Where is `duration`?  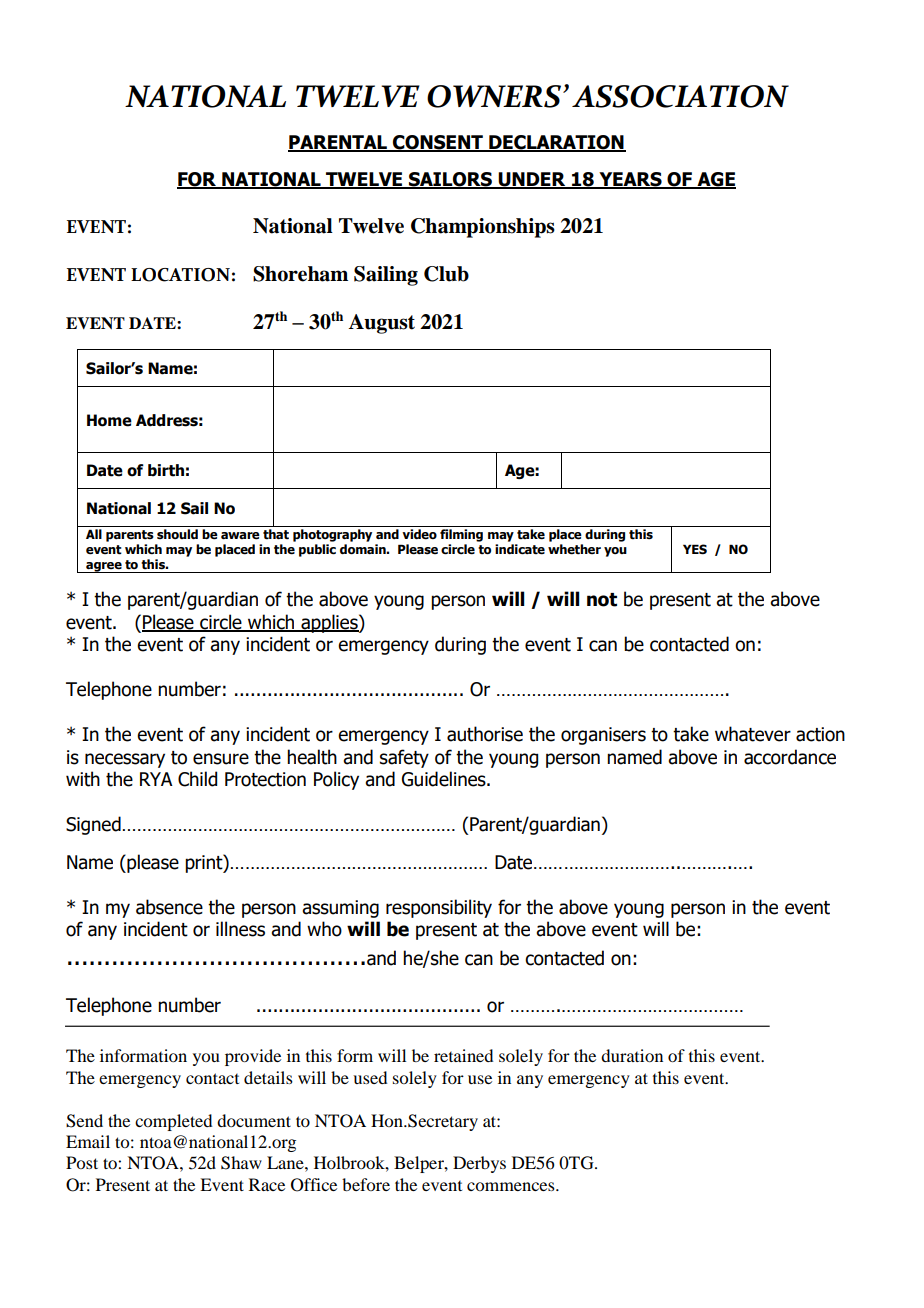
duration is located at coordinates (632, 1055).
